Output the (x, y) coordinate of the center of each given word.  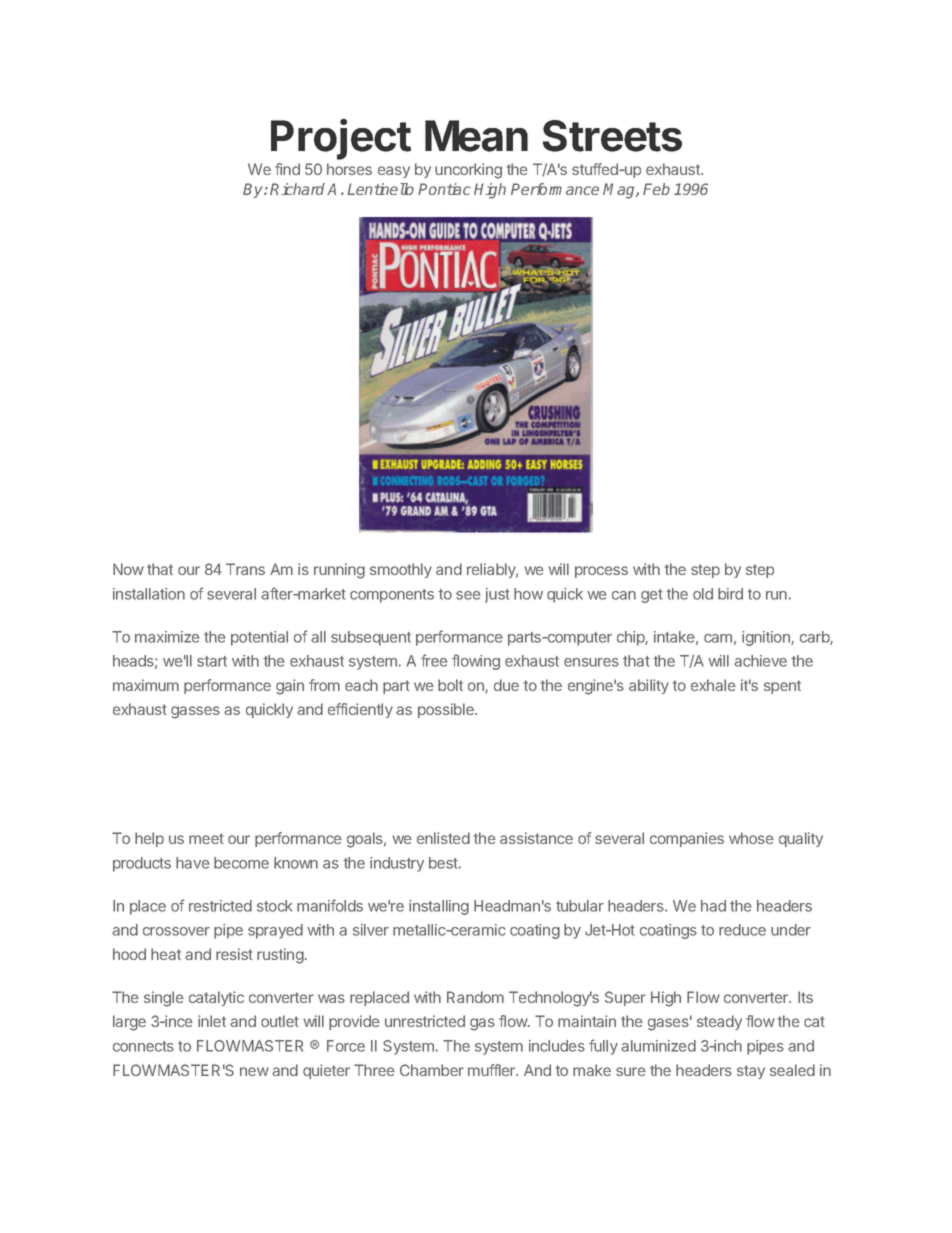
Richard (297, 189)
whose (751, 838)
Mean (476, 136)
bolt (450, 685)
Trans (245, 569)
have (193, 863)
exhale (713, 685)
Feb (656, 189)
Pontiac (444, 189)
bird (730, 594)
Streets (612, 136)
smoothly (401, 570)
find (287, 169)
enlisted (443, 838)
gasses (195, 712)
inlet (212, 1021)
